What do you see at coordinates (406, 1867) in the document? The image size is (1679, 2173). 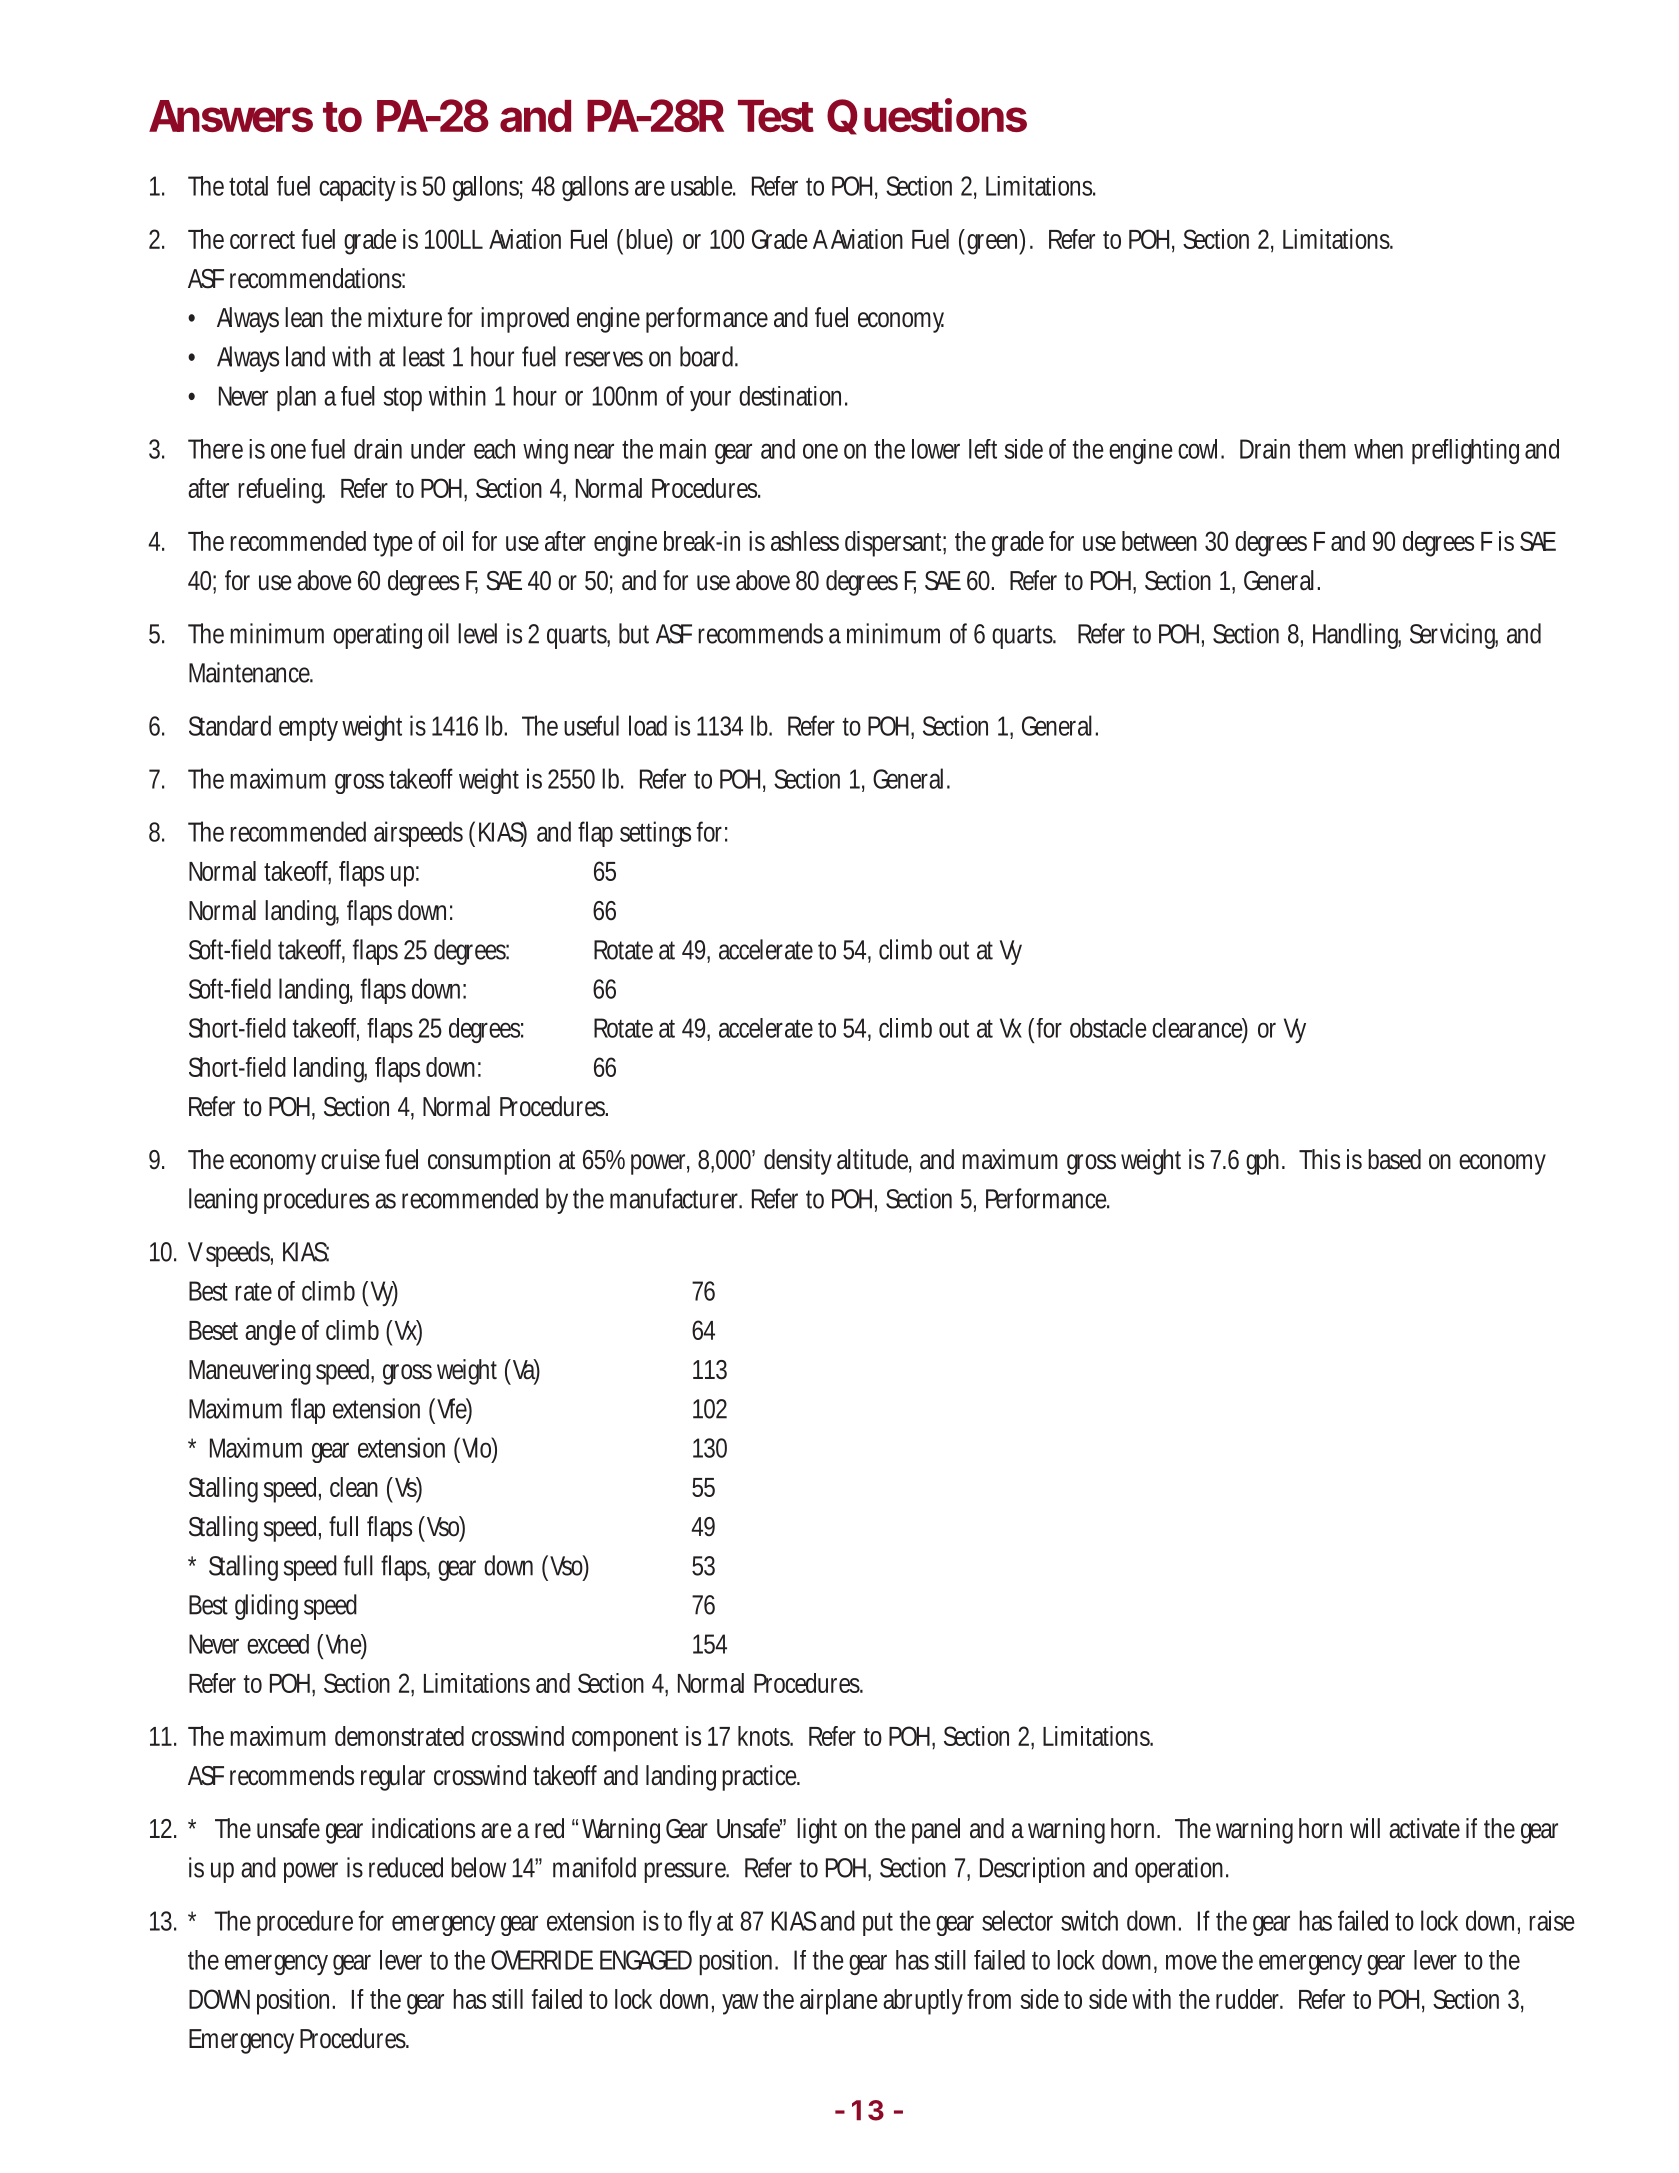 I see `reduced` at bounding box center [406, 1867].
